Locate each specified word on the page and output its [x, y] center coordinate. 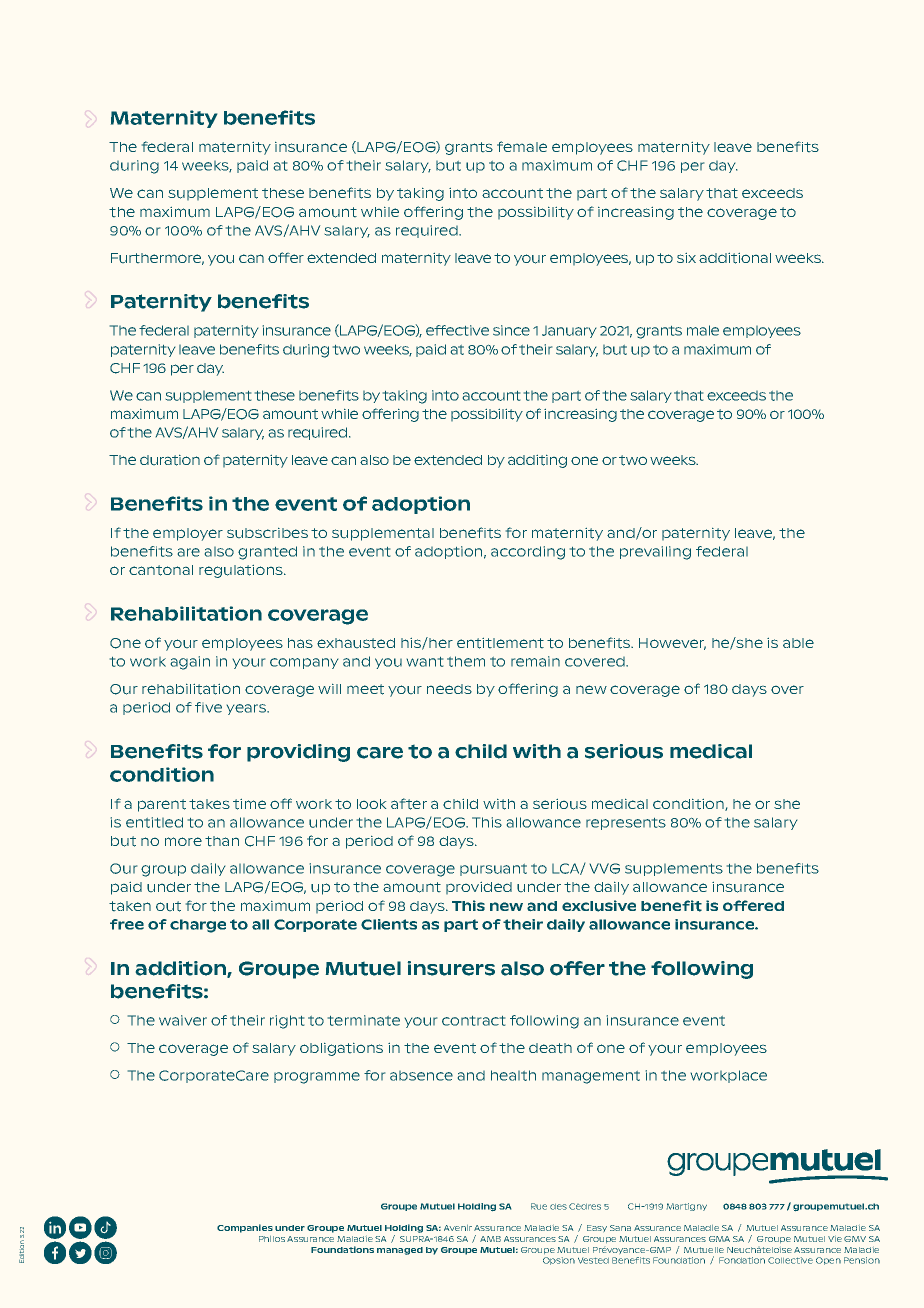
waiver [183, 1020]
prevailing [655, 553]
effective [457, 330]
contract [473, 1021]
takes [209, 804]
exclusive [599, 906]
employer [188, 534]
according [528, 553]
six [686, 258]
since [511, 330]
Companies [245, 1228]
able [798, 643]
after [409, 804]
